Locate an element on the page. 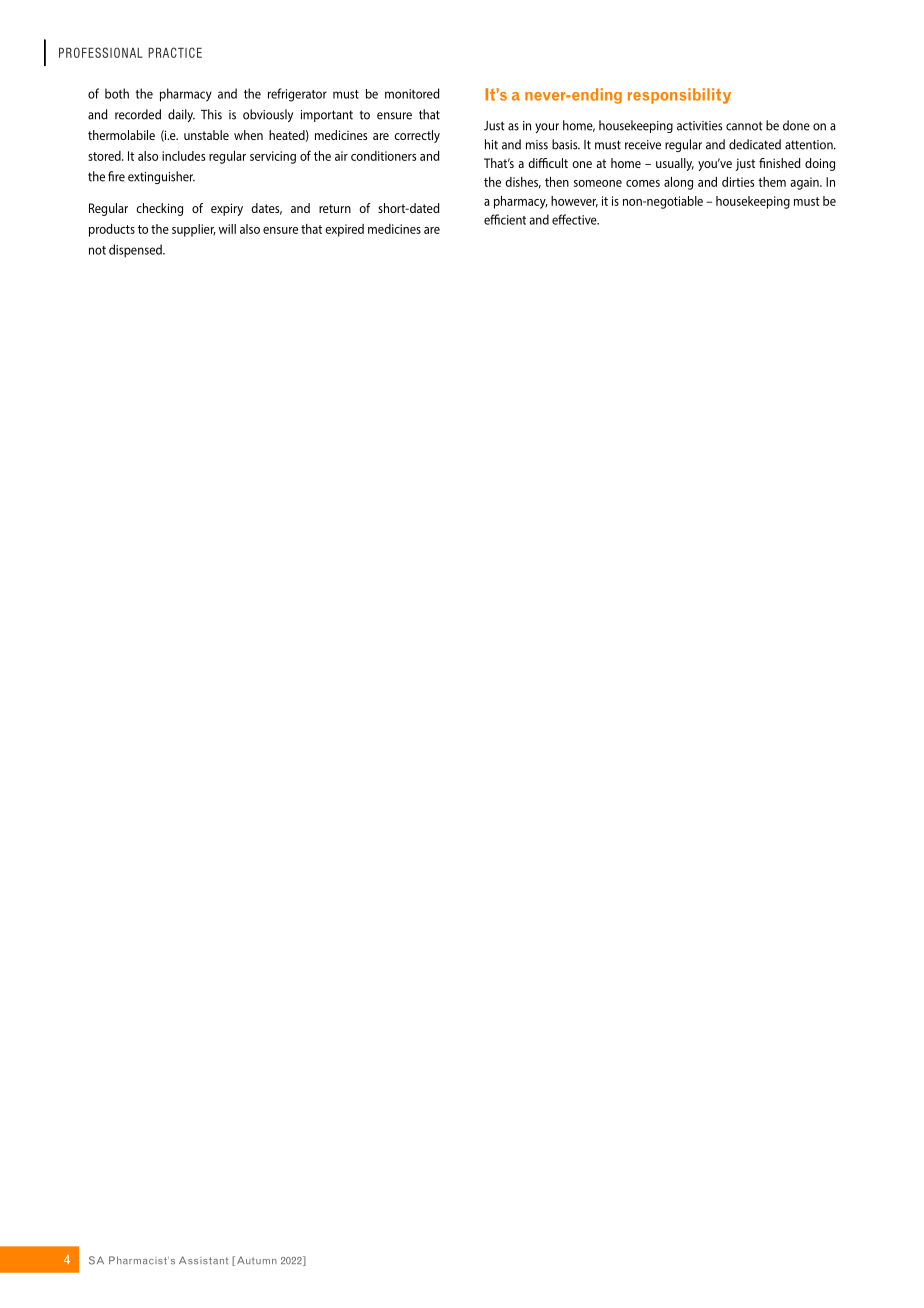 The width and height of the image is (924, 1308). effective is located at coordinates (575, 219).
